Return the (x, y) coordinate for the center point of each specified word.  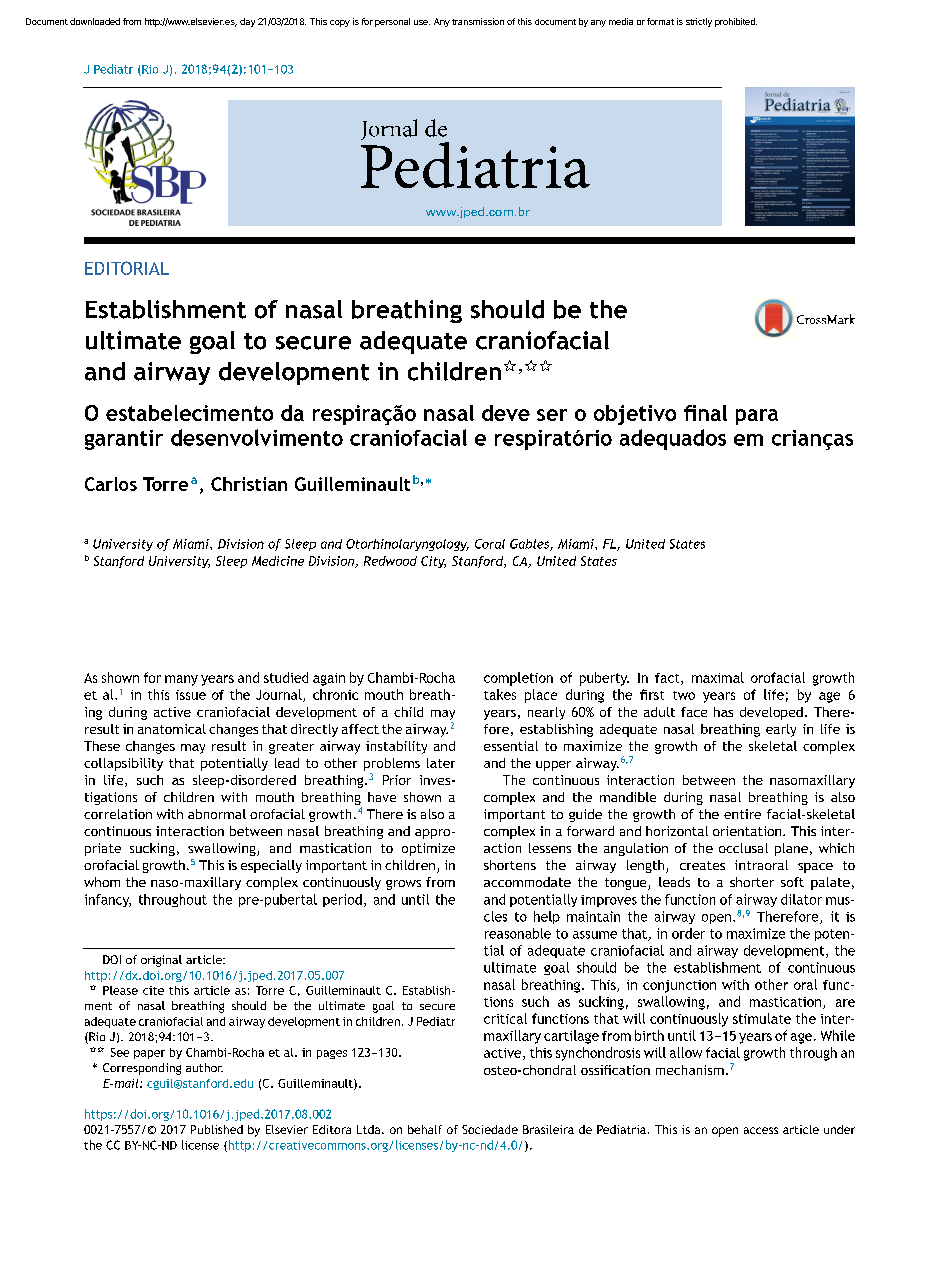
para (757, 417)
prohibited (736, 22)
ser (552, 415)
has (723, 712)
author (204, 1067)
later (441, 763)
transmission (478, 21)
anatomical (172, 729)
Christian (249, 484)
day (247, 22)
